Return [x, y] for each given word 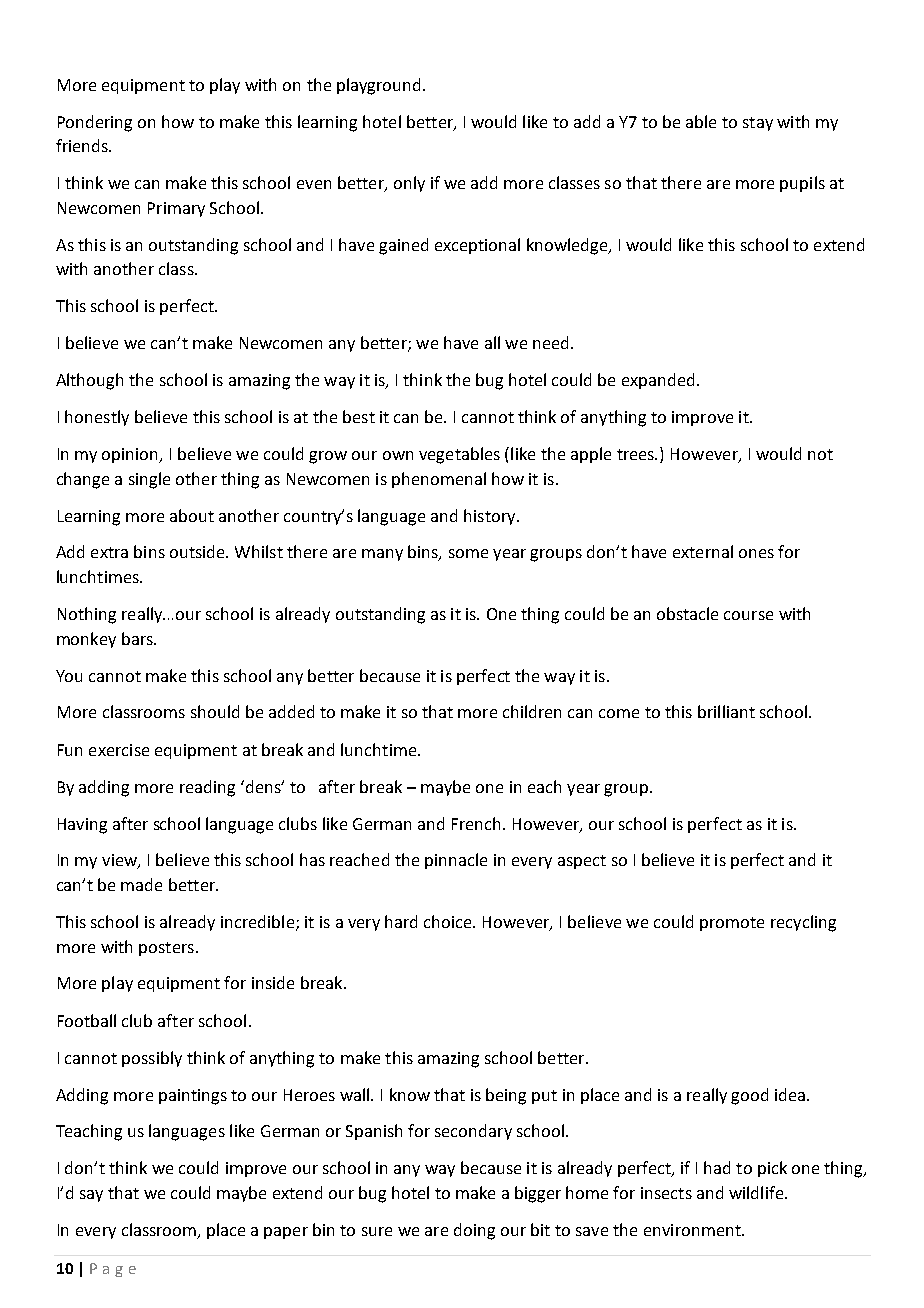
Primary [176, 209]
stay [758, 124]
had [717, 1167]
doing [474, 1231]
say [91, 1196]
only [409, 184]
